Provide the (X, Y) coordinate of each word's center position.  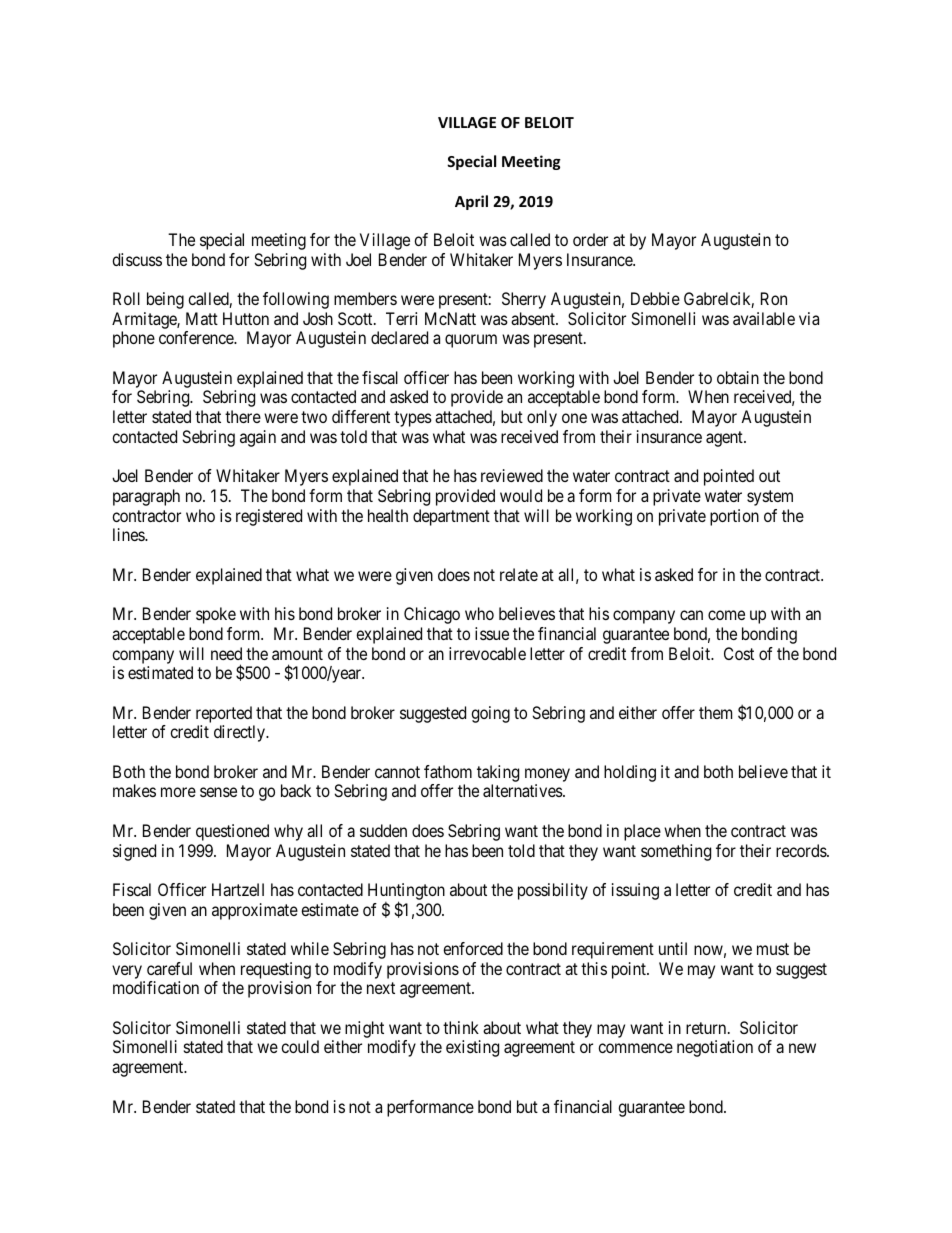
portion (734, 517)
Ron (774, 298)
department (451, 517)
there (243, 416)
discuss (137, 259)
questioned (232, 832)
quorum (471, 341)
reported (224, 714)
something (676, 852)
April (471, 202)
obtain (738, 377)
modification (156, 987)
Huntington (406, 893)
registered (269, 517)
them (715, 712)
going (490, 714)
